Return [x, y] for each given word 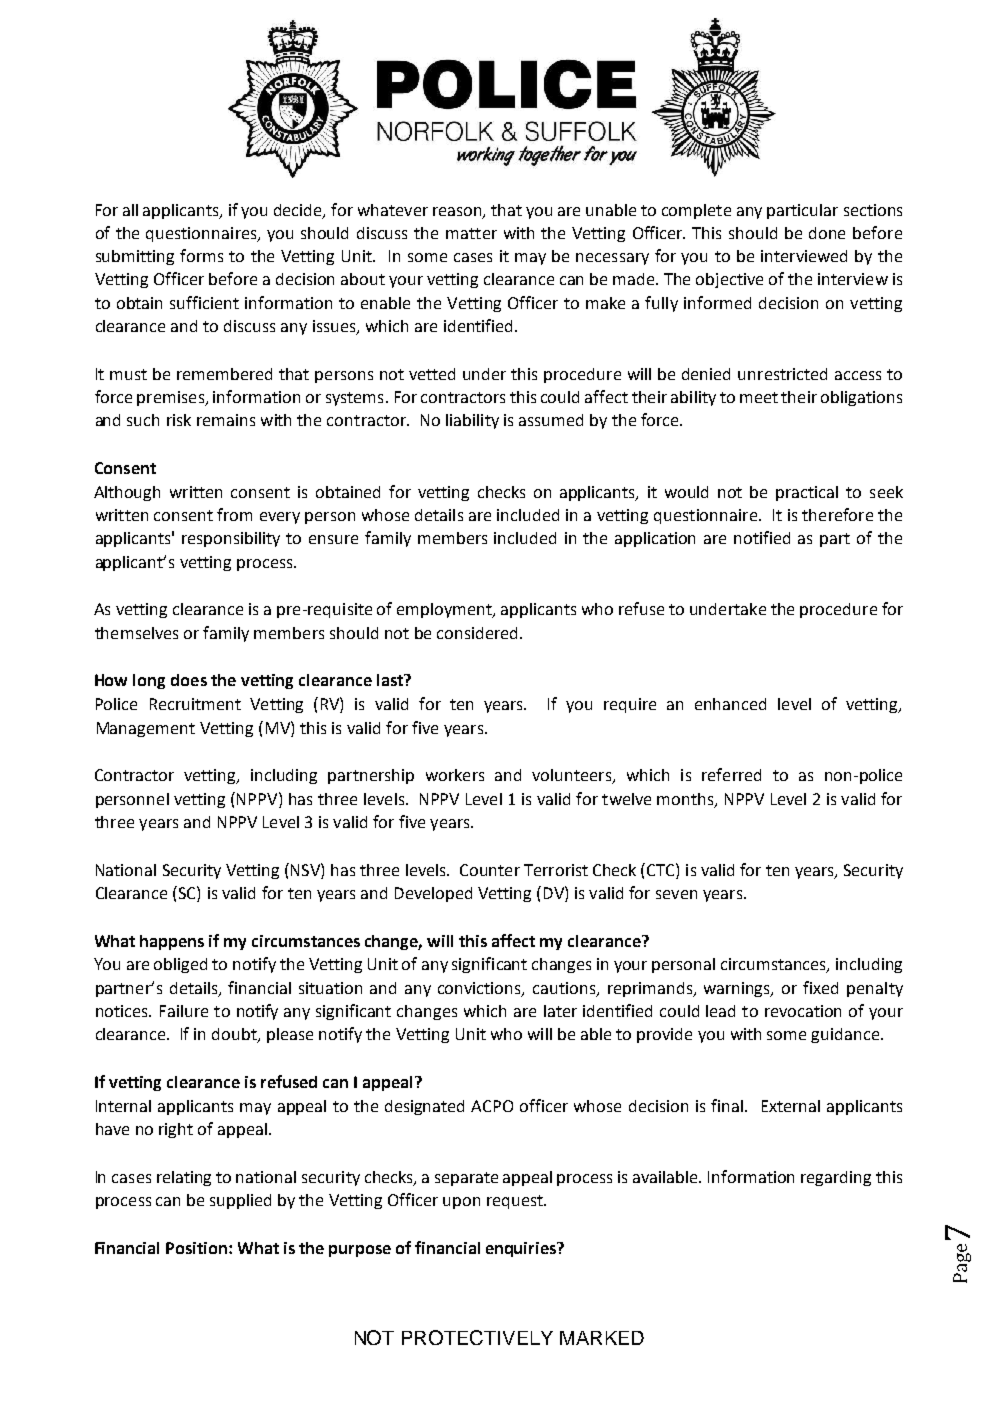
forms [201, 255]
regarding [836, 1178]
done [827, 233]
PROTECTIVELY [477, 1337]
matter [471, 233]
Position [196, 1248]
